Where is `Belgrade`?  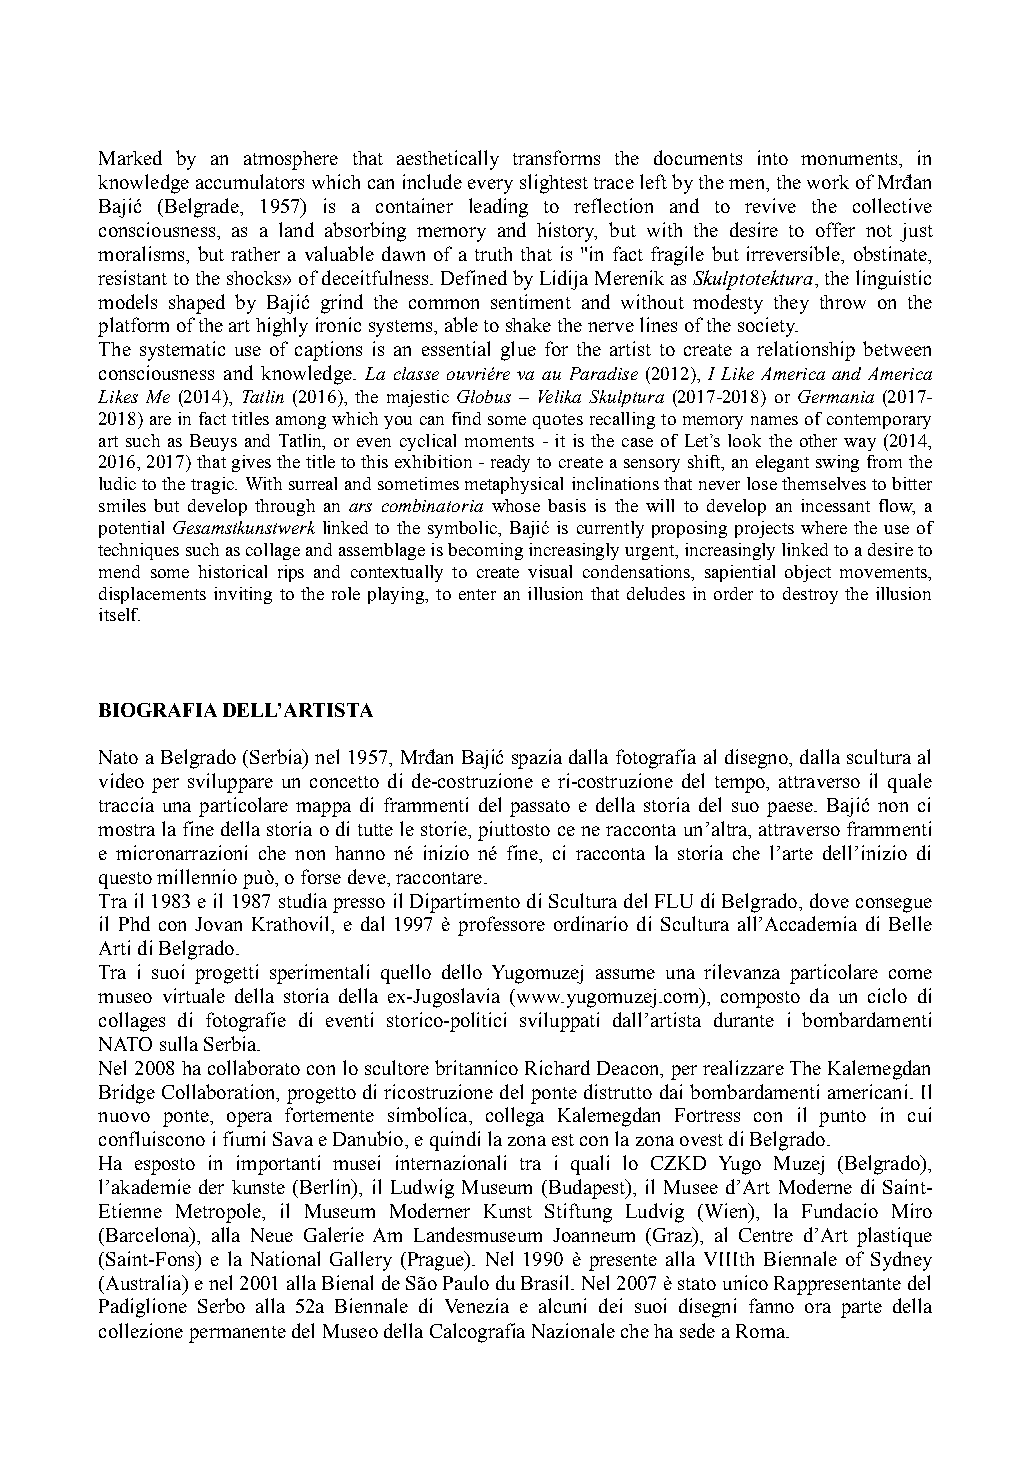
Belgrade is located at coordinates (201, 208).
